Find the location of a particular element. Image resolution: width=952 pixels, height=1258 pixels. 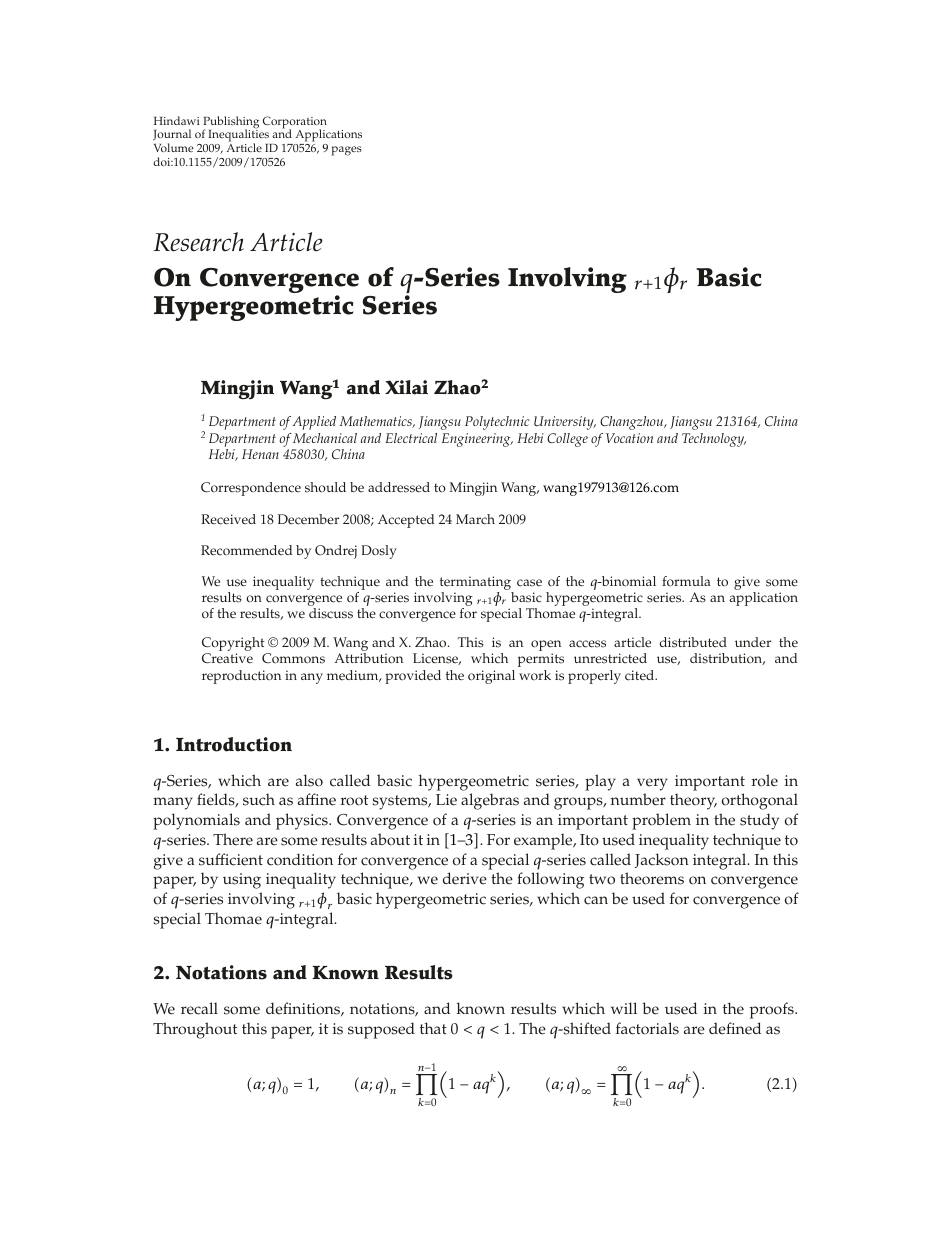

formula is located at coordinates (686, 581).
